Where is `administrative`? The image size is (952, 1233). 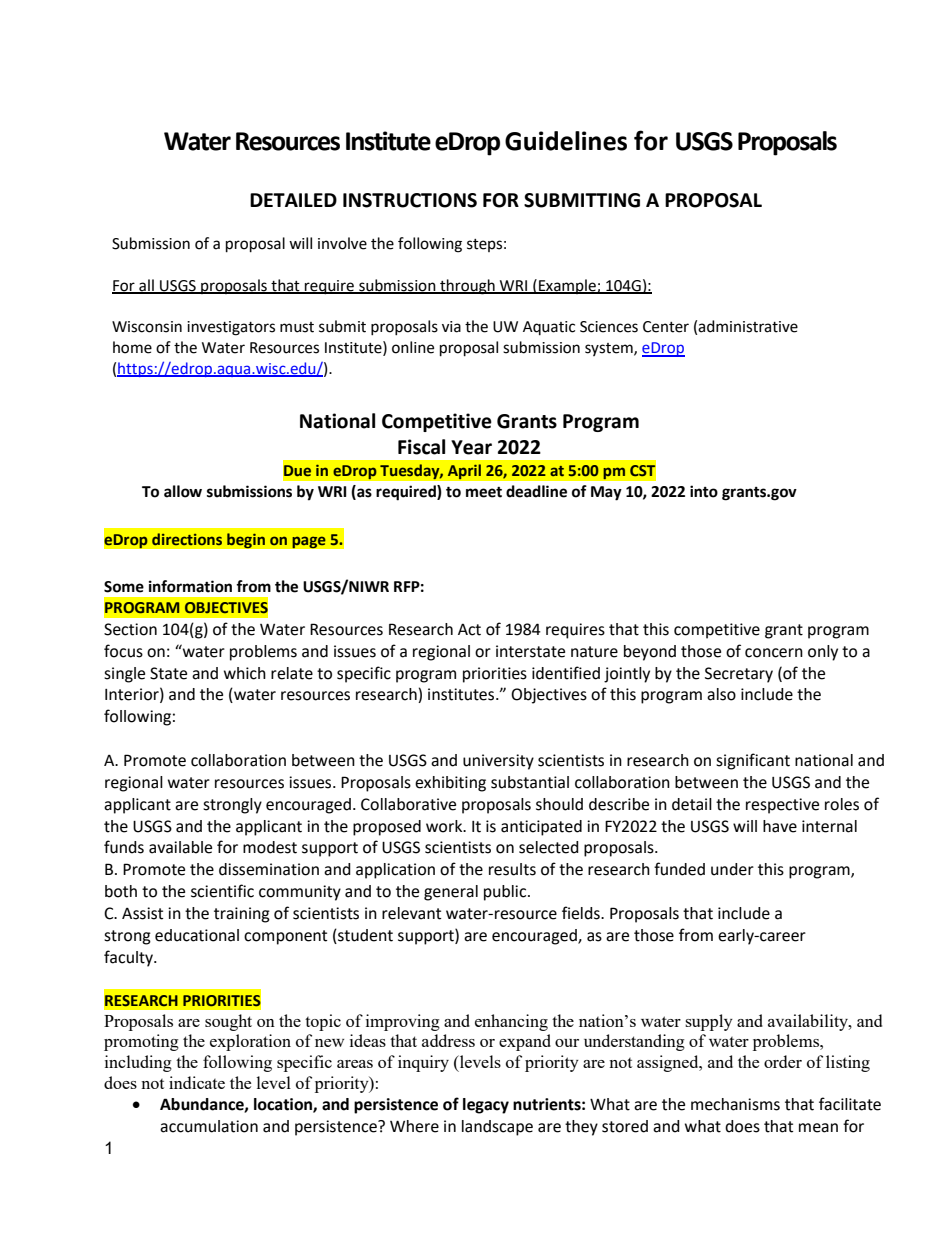
administrative is located at coordinates (748, 326).
